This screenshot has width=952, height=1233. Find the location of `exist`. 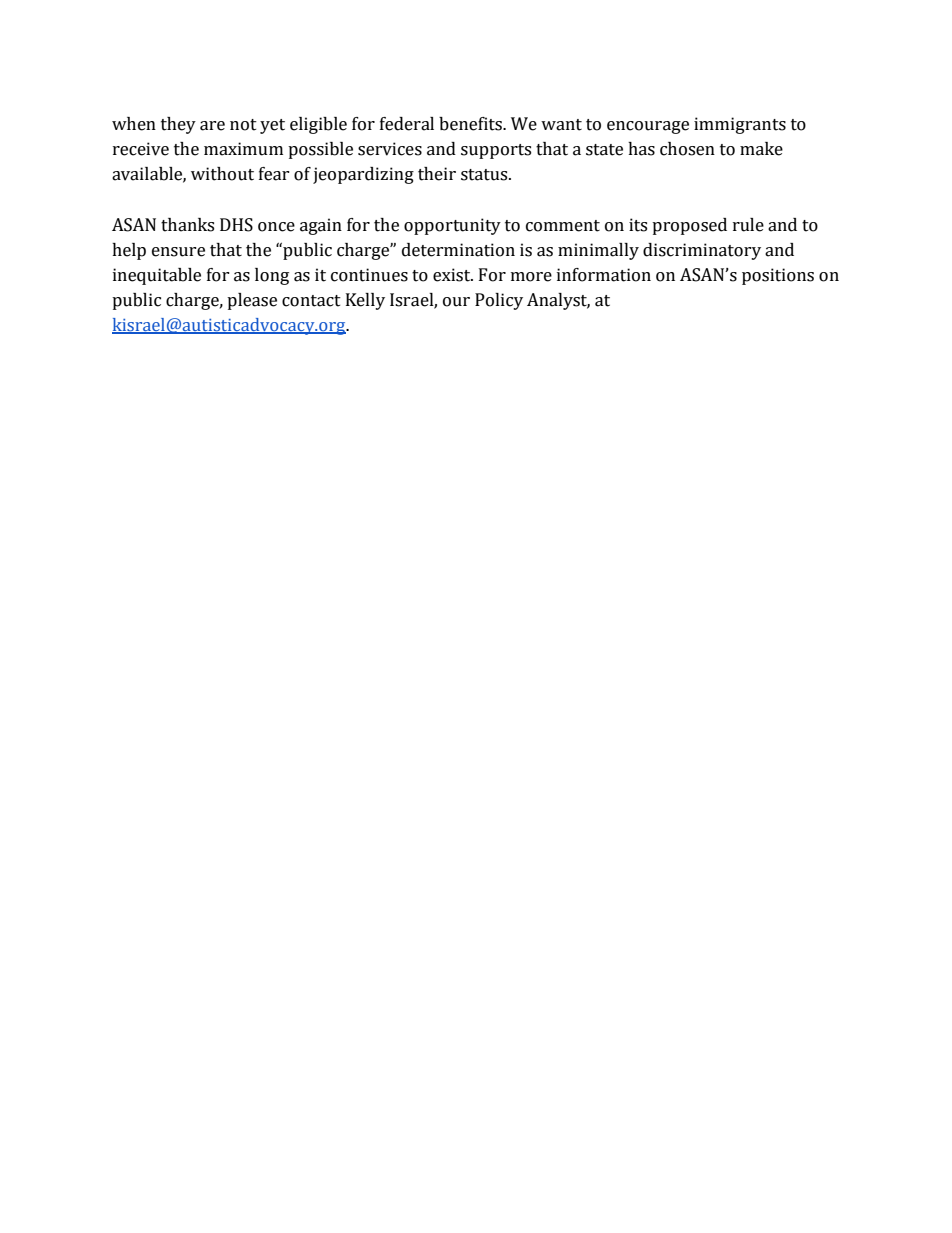

exist is located at coordinates (453, 275).
